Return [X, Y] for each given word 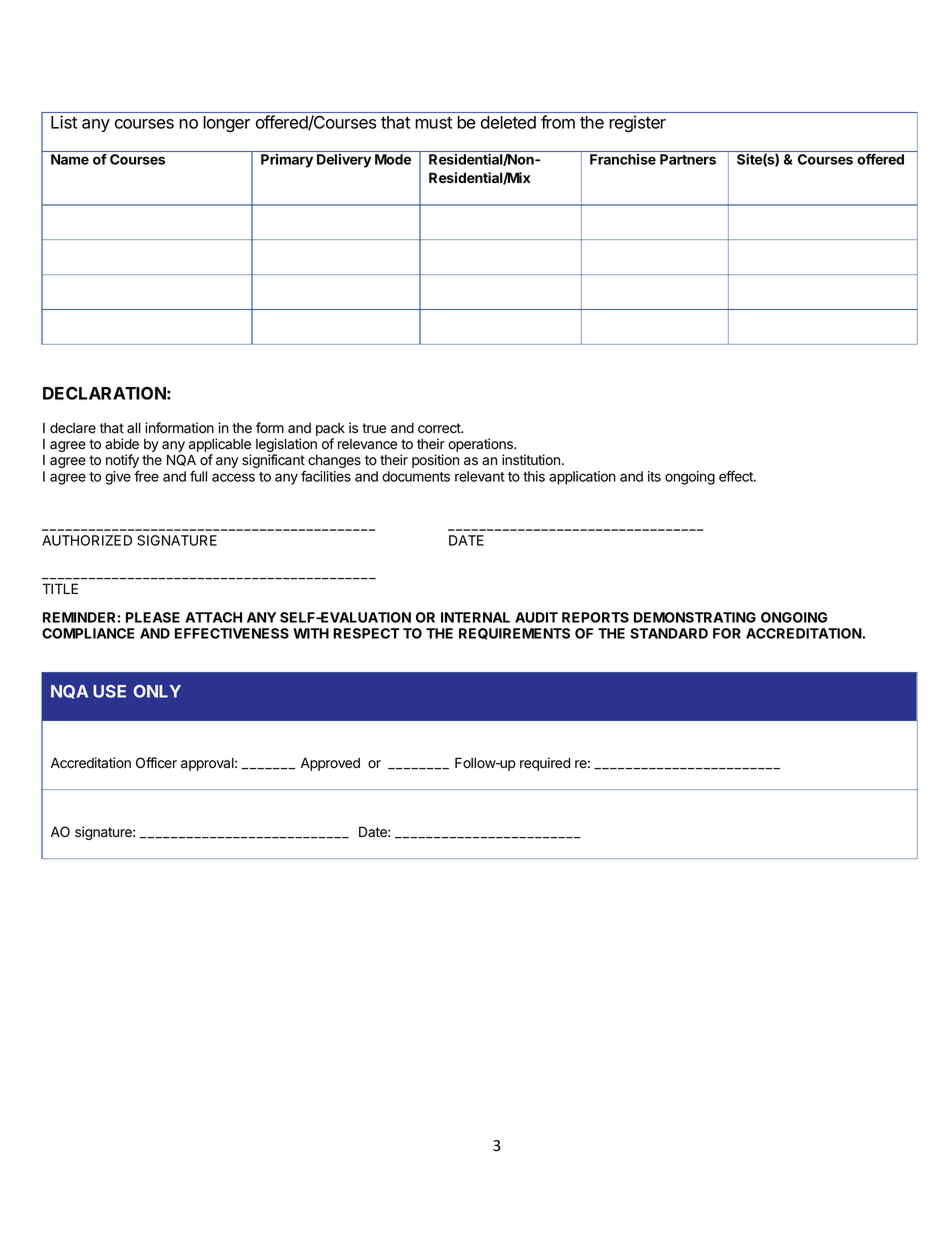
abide [122, 444]
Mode [393, 159]
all [134, 427]
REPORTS [595, 617]
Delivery [344, 161]
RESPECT [366, 633]
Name [70, 159]
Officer [156, 763]
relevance [367, 444]
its [654, 476]
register [637, 124]
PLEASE [153, 617]
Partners [688, 159]
